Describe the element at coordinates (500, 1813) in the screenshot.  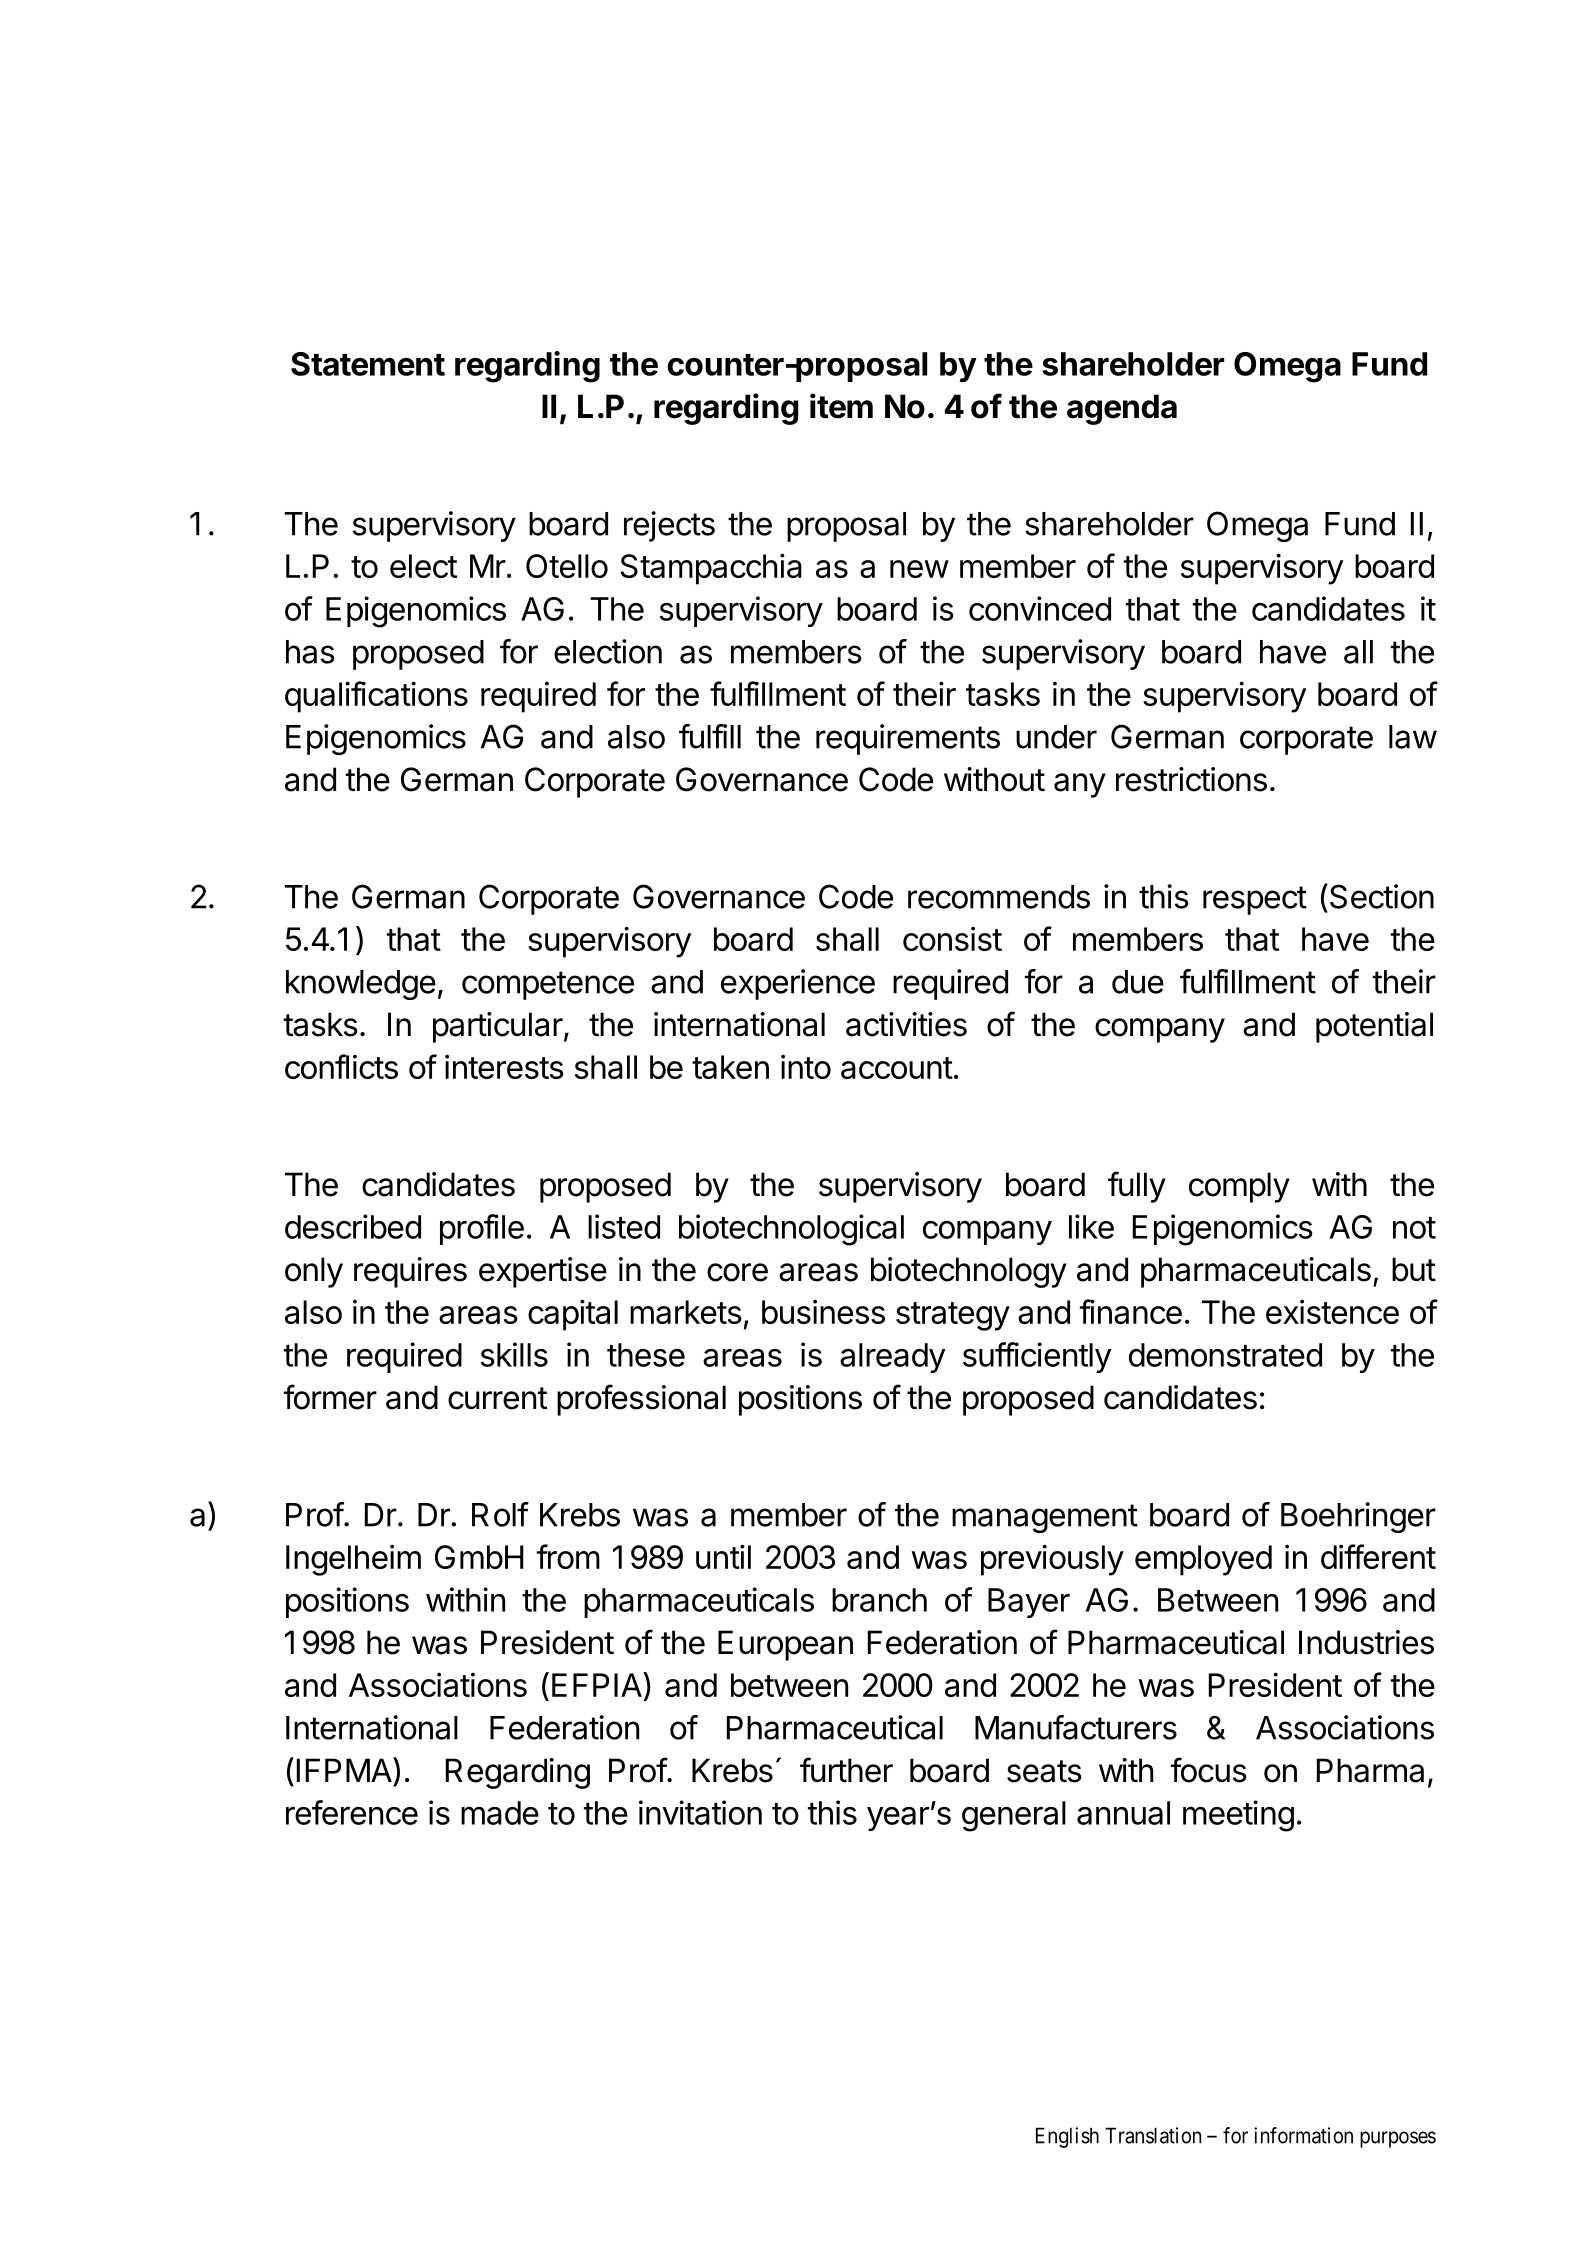
I see `made` at that location.
